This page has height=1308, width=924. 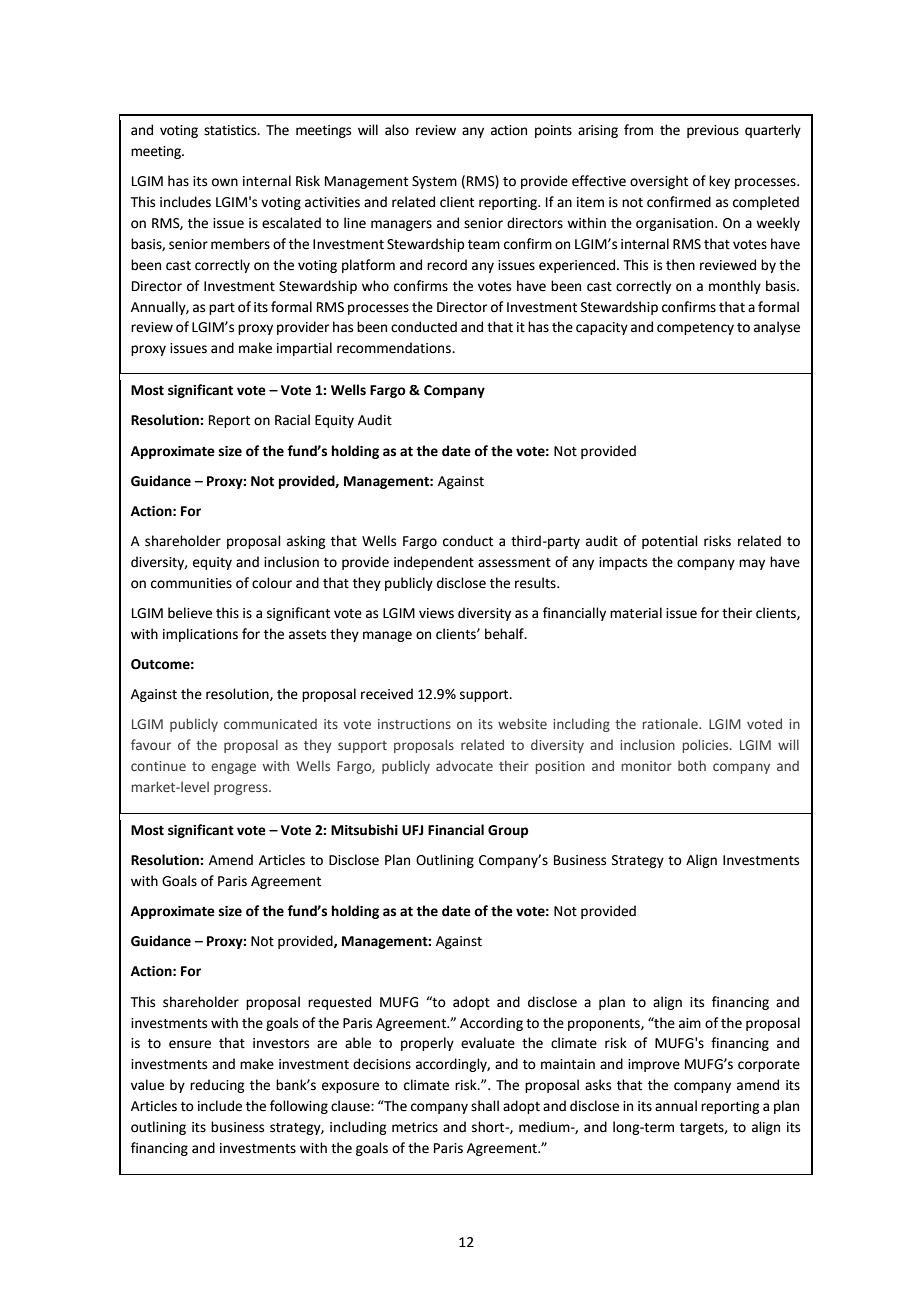 I want to click on Group, so click(x=508, y=831).
